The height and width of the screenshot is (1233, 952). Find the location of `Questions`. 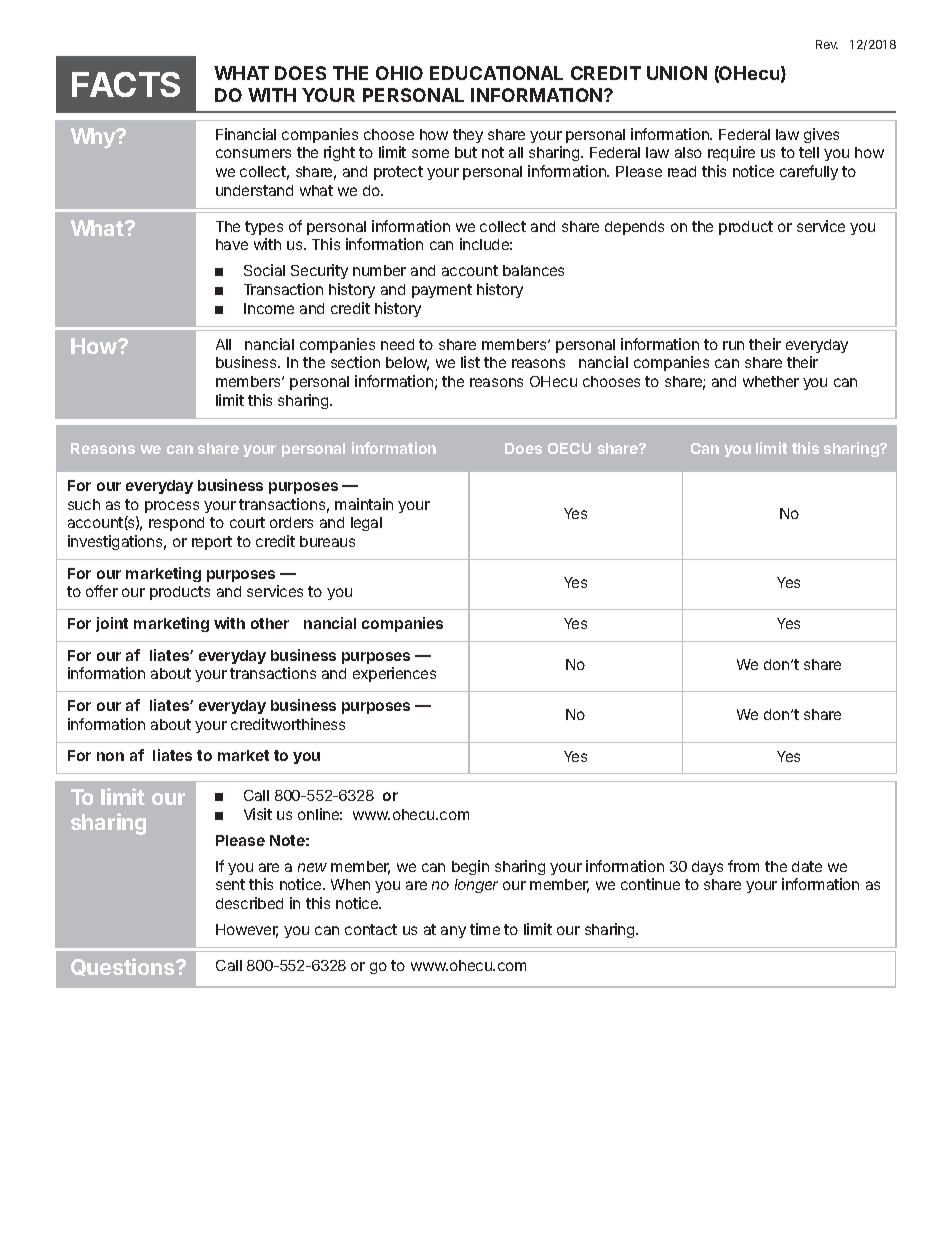

Questions is located at coordinates (124, 967).
